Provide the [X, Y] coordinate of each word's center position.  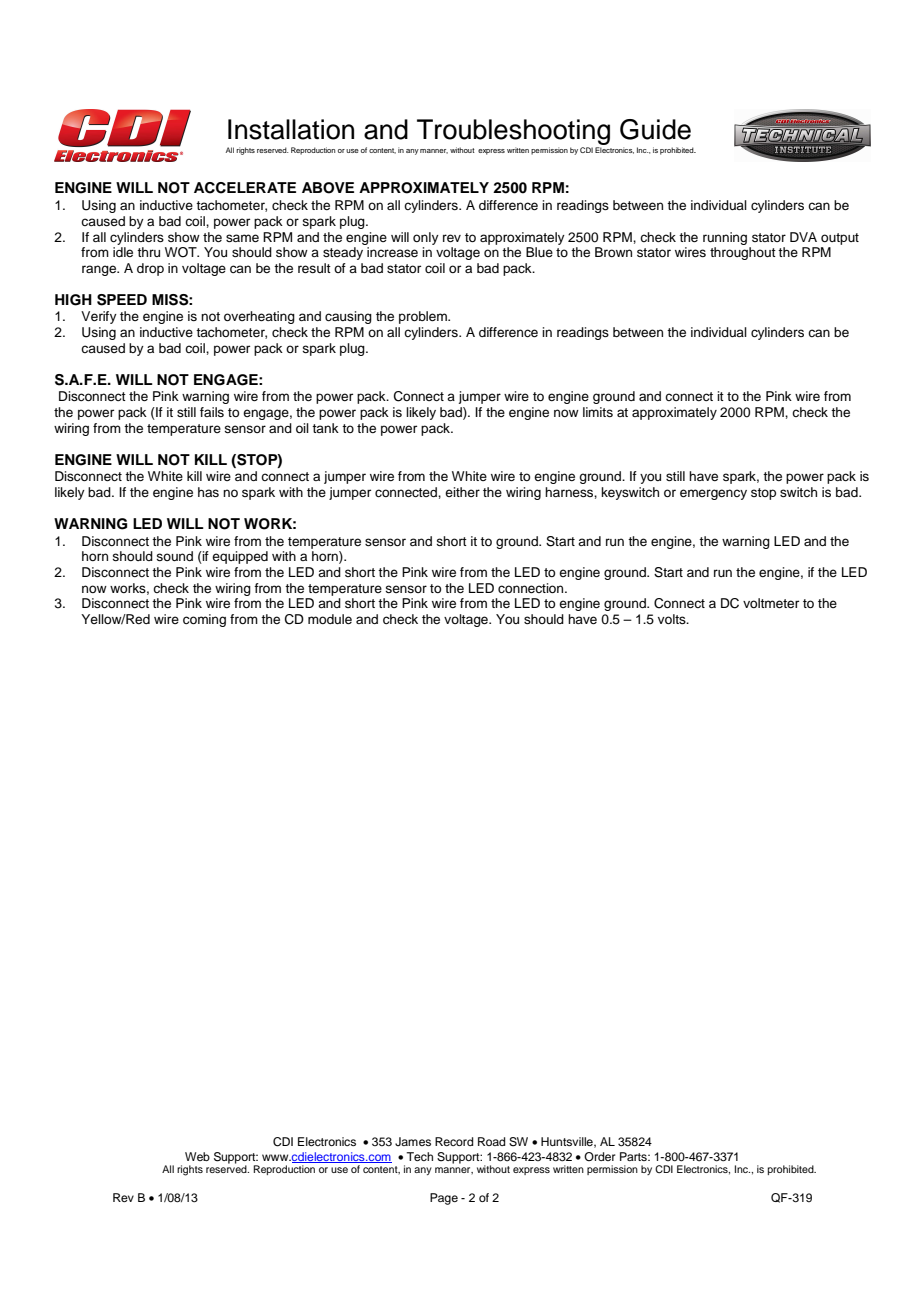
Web [197, 1156]
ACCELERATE [245, 188]
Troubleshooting [513, 132]
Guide [655, 129]
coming [204, 620]
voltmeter [771, 603]
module [330, 619]
